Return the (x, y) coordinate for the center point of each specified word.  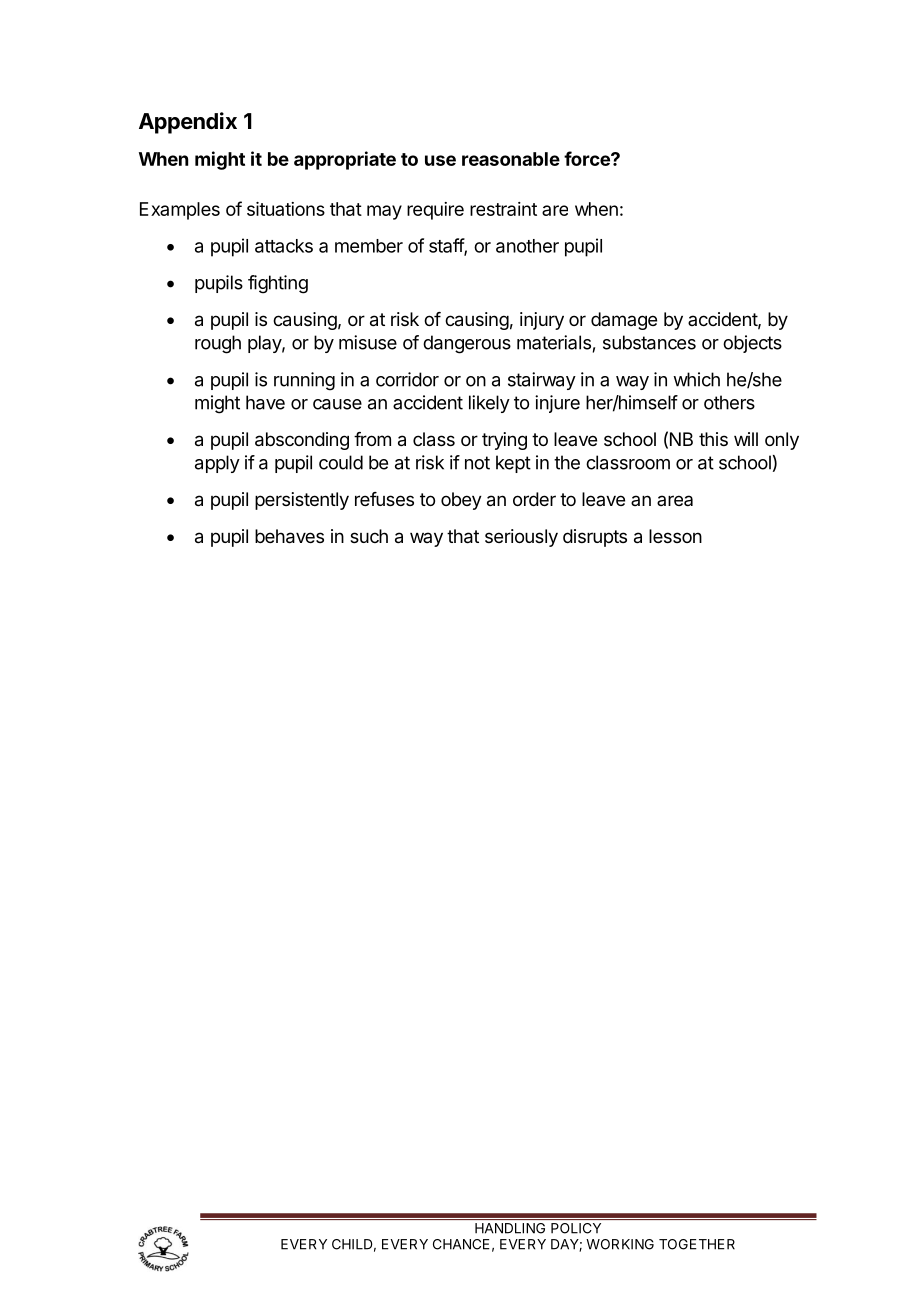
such (369, 536)
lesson (675, 536)
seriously (521, 538)
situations (286, 209)
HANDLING (510, 1228)
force (588, 158)
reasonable (511, 159)
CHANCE (461, 1244)
